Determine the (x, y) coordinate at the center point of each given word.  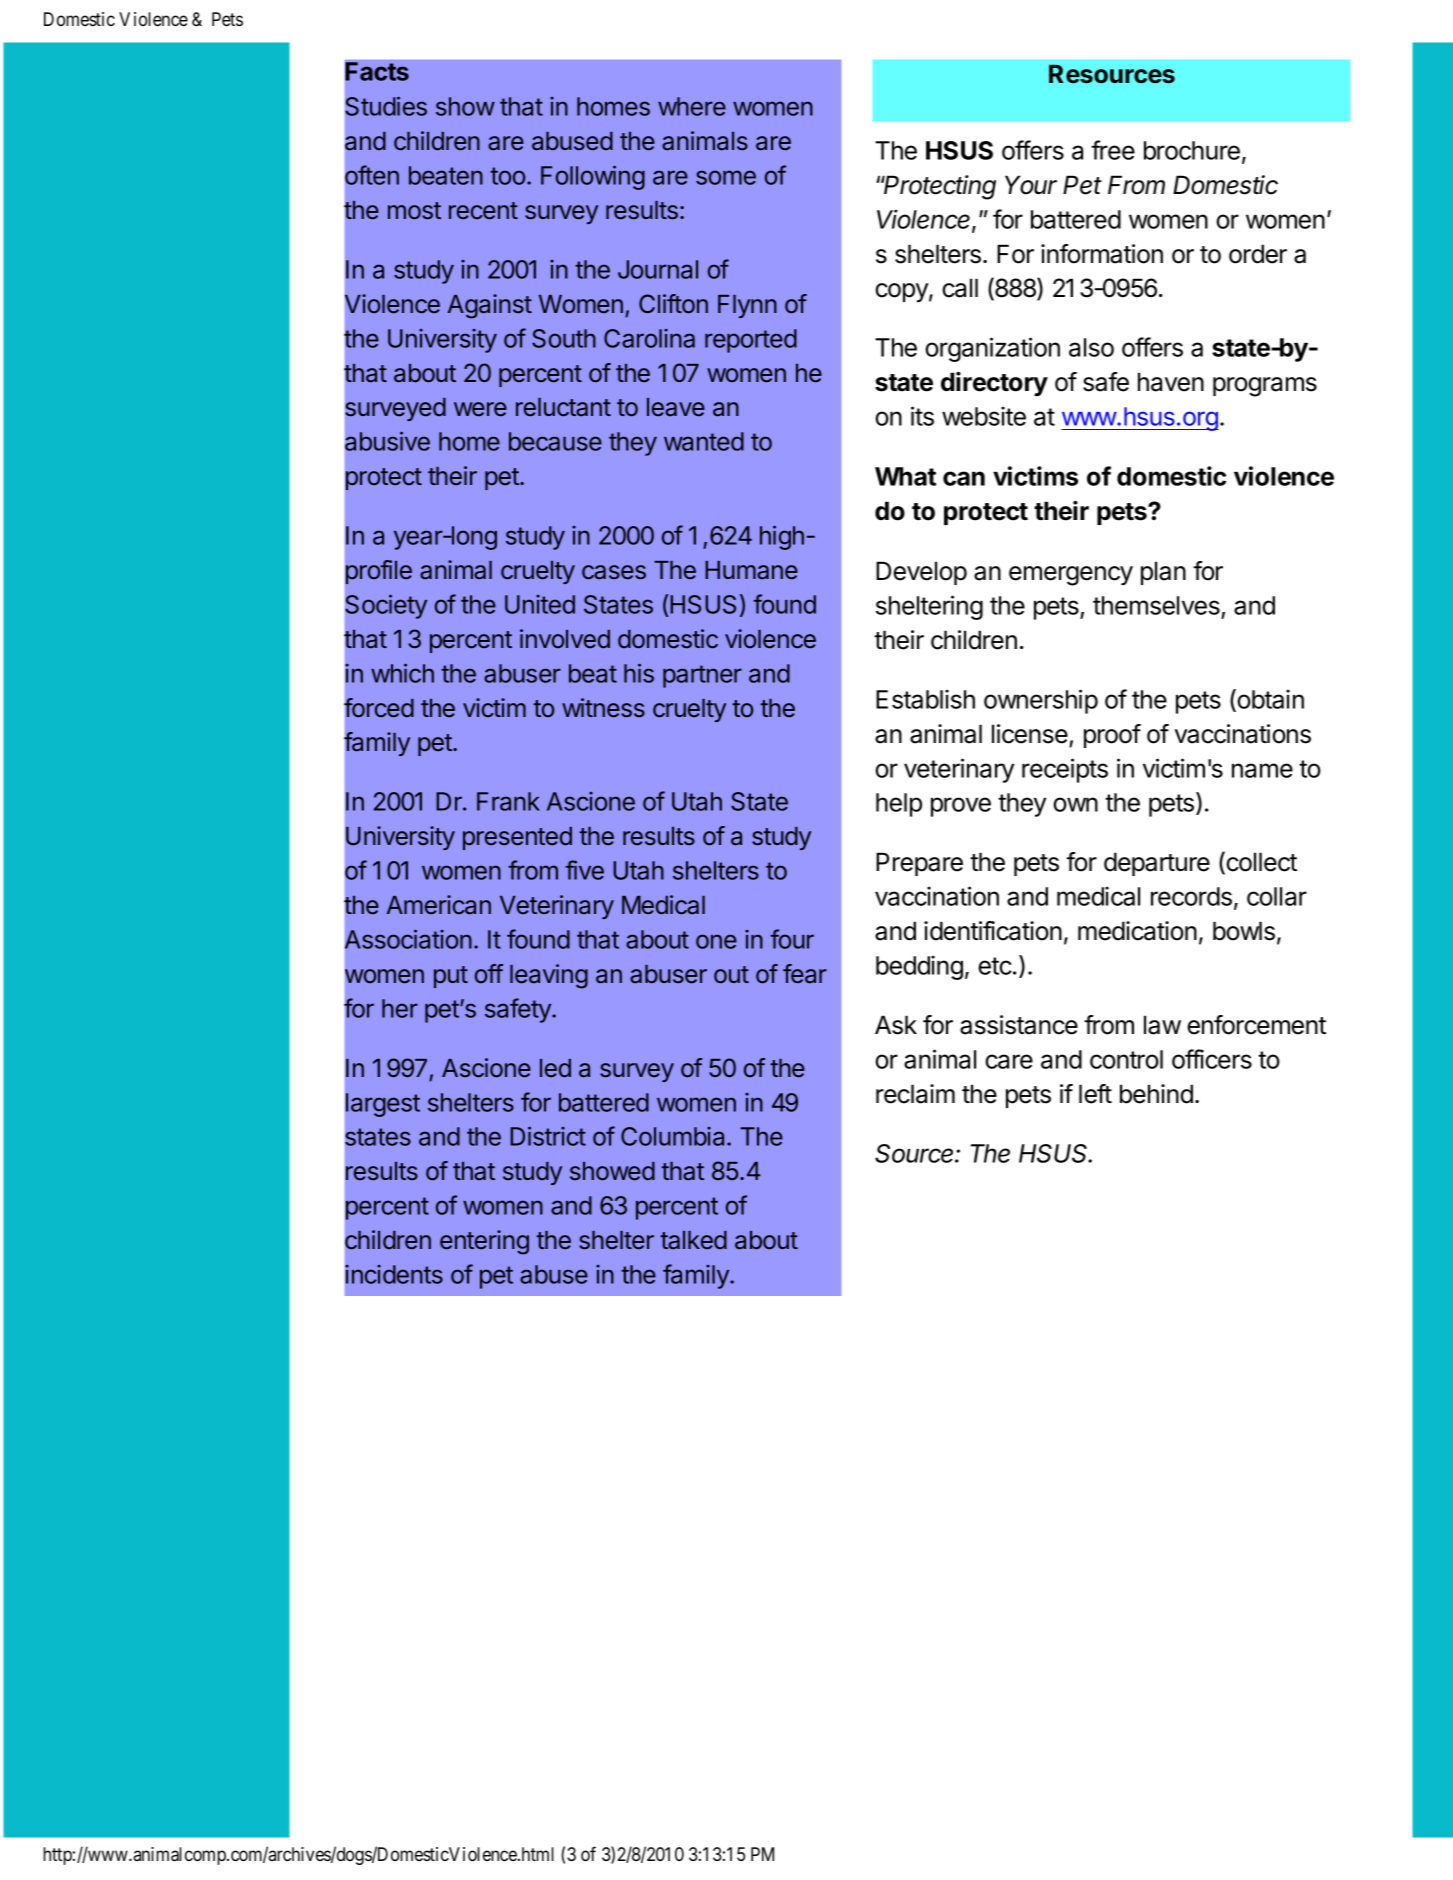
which (402, 673)
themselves (1157, 607)
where (692, 106)
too (508, 176)
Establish (925, 699)
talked (694, 1240)
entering (484, 1242)
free (1113, 150)
